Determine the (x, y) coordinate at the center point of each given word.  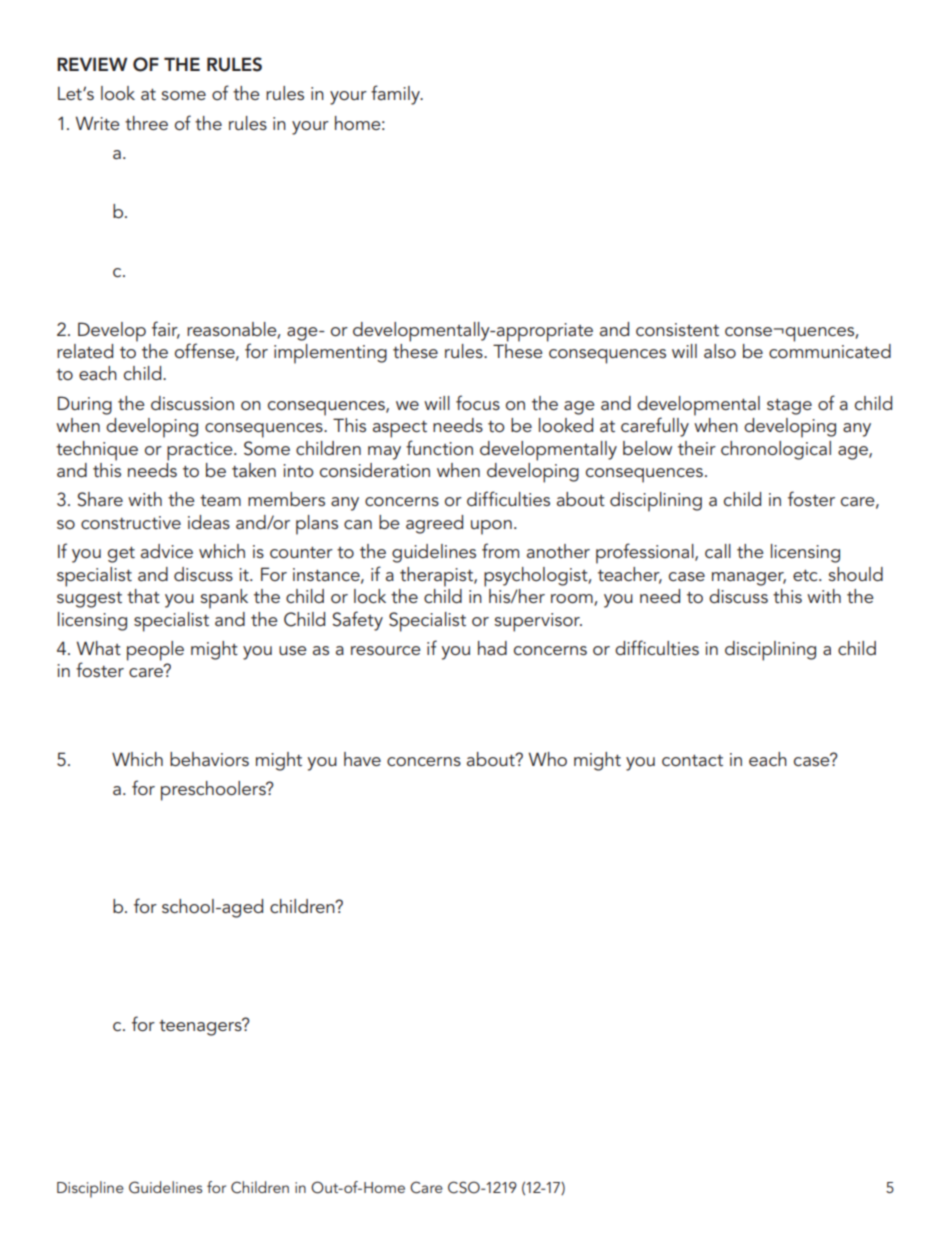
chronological (776, 450)
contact (692, 760)
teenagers (201, 1027)
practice (201, 451)
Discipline (90, 1189)
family (396, 95)
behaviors (209, 759)
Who (547, 759)
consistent (677, 329)
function (439, 447)
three (146, 123)
